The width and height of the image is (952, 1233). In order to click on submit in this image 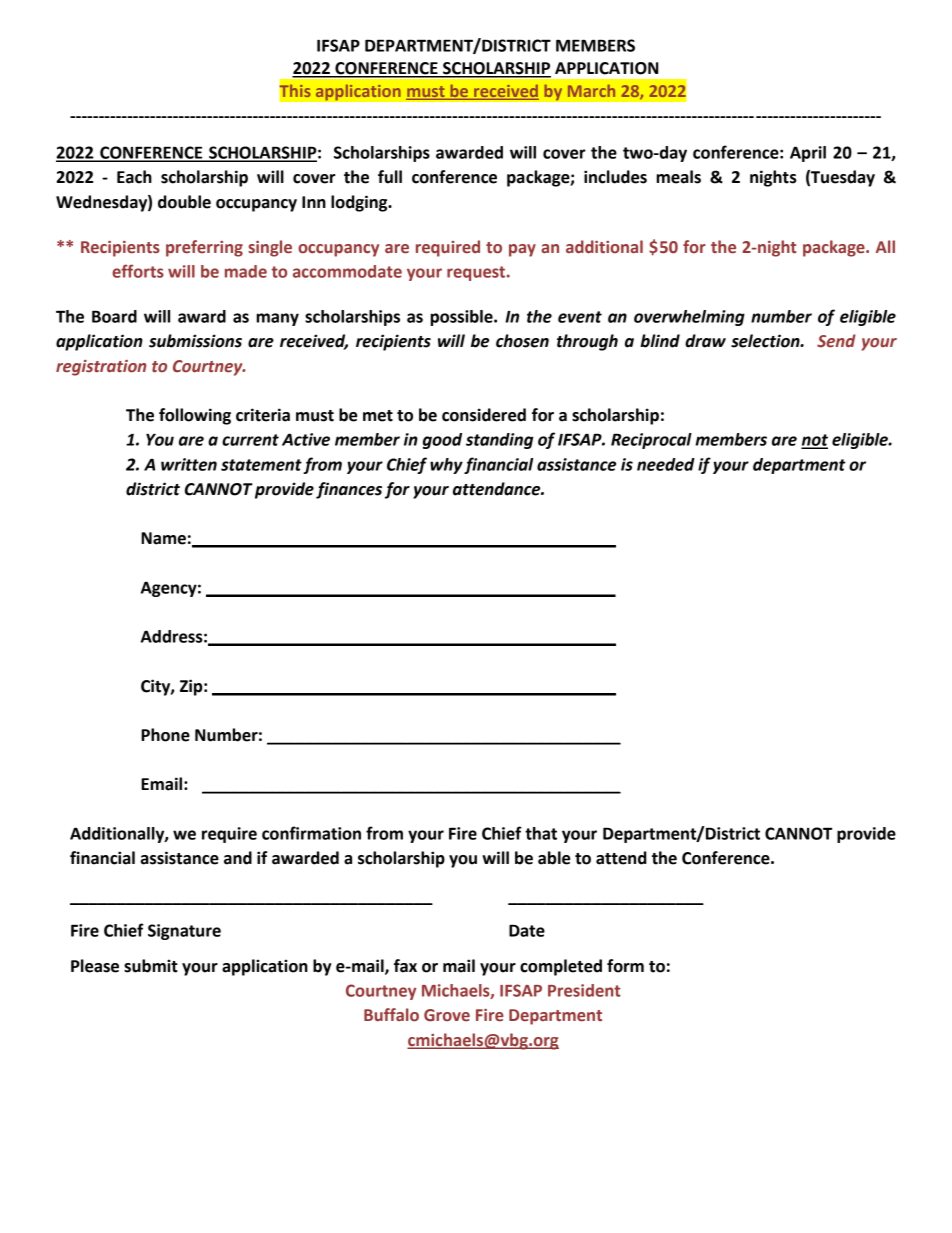, I will do `click(151, 966)`.
